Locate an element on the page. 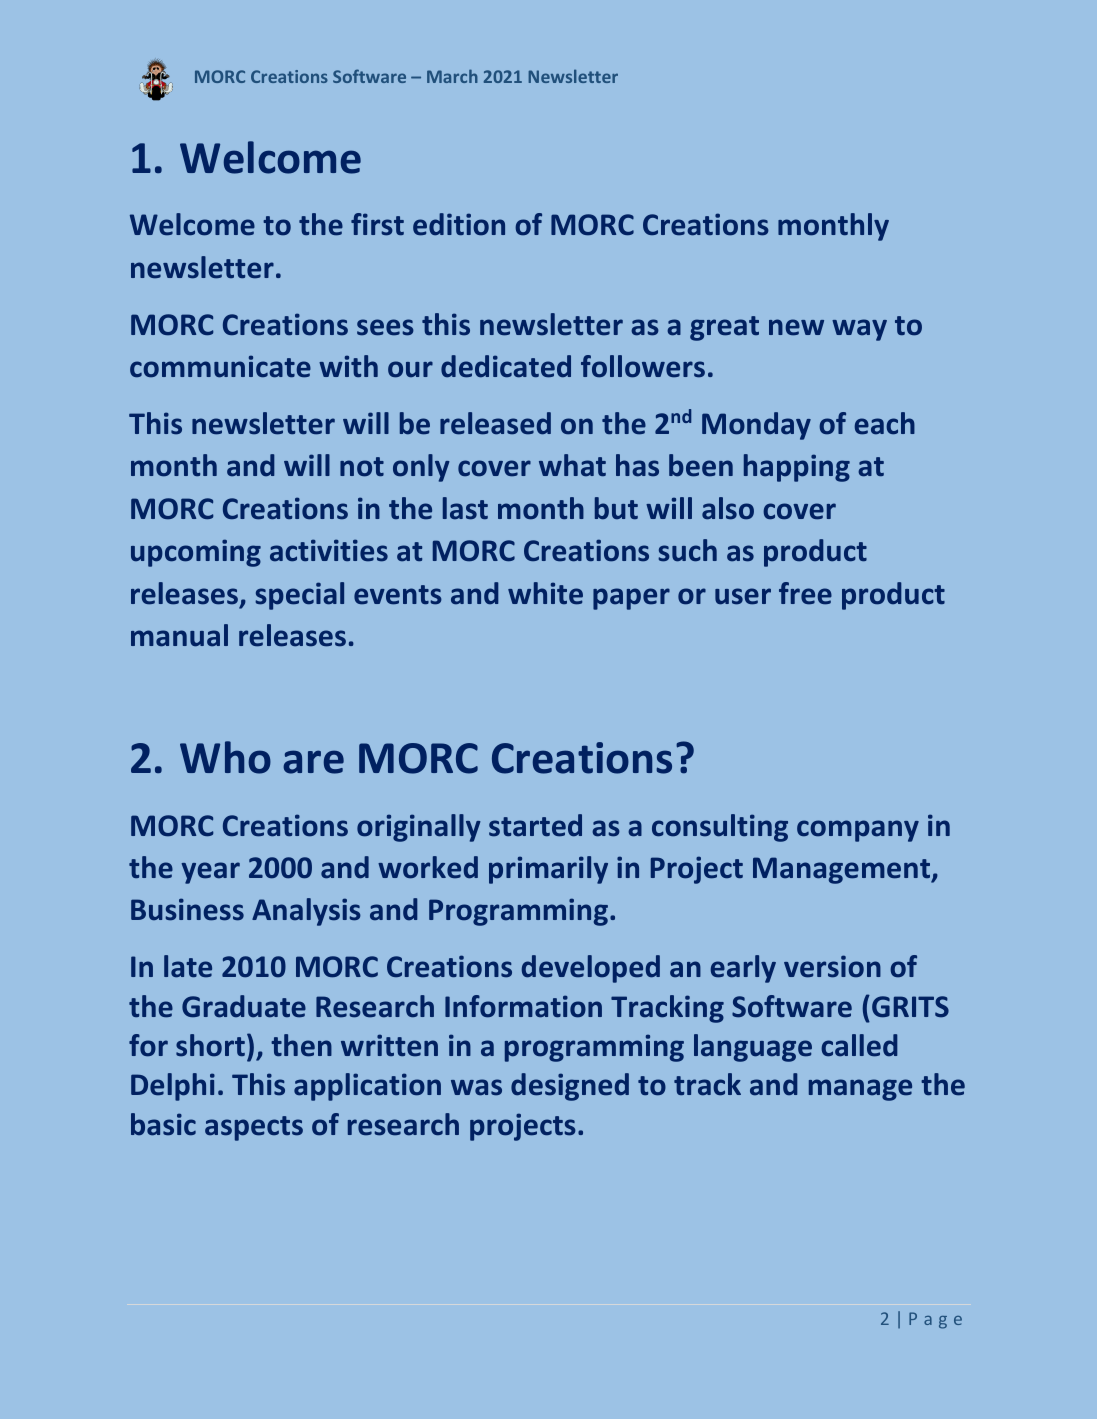  March is located at coordinates (452, 76).
